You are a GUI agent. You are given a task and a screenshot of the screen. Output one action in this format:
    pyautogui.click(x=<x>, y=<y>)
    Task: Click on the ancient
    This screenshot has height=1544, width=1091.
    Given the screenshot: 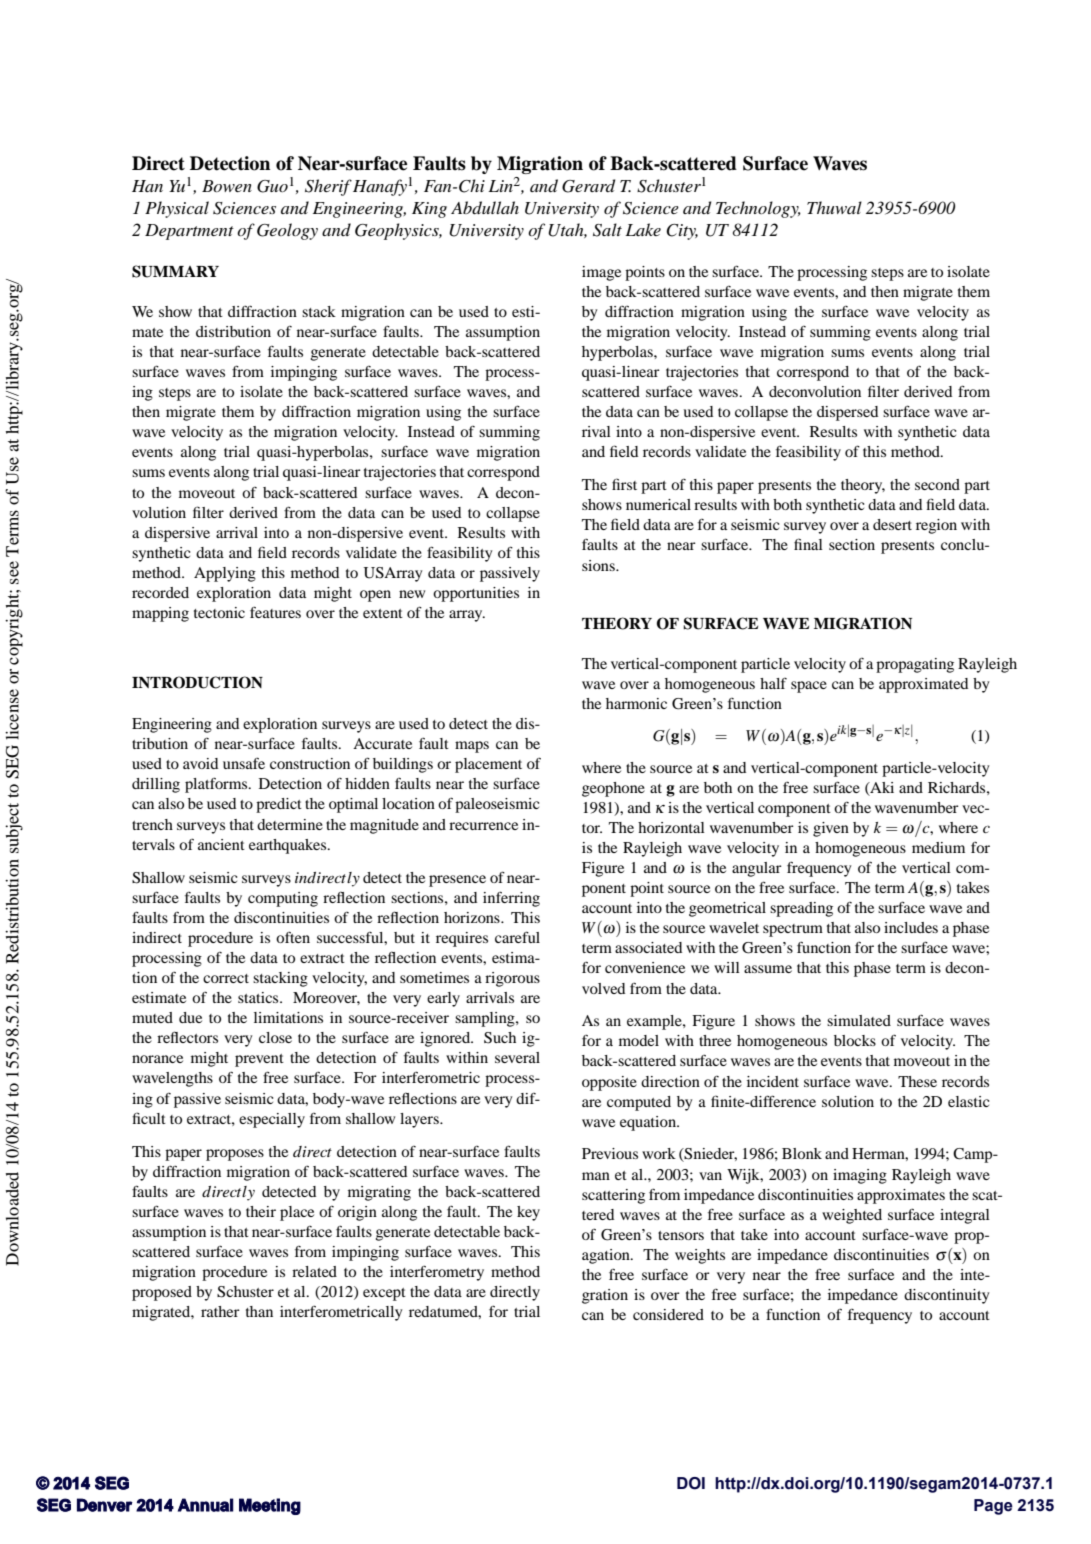 What is the action you would take?
    pyautogui.click(x=221, y=844)
